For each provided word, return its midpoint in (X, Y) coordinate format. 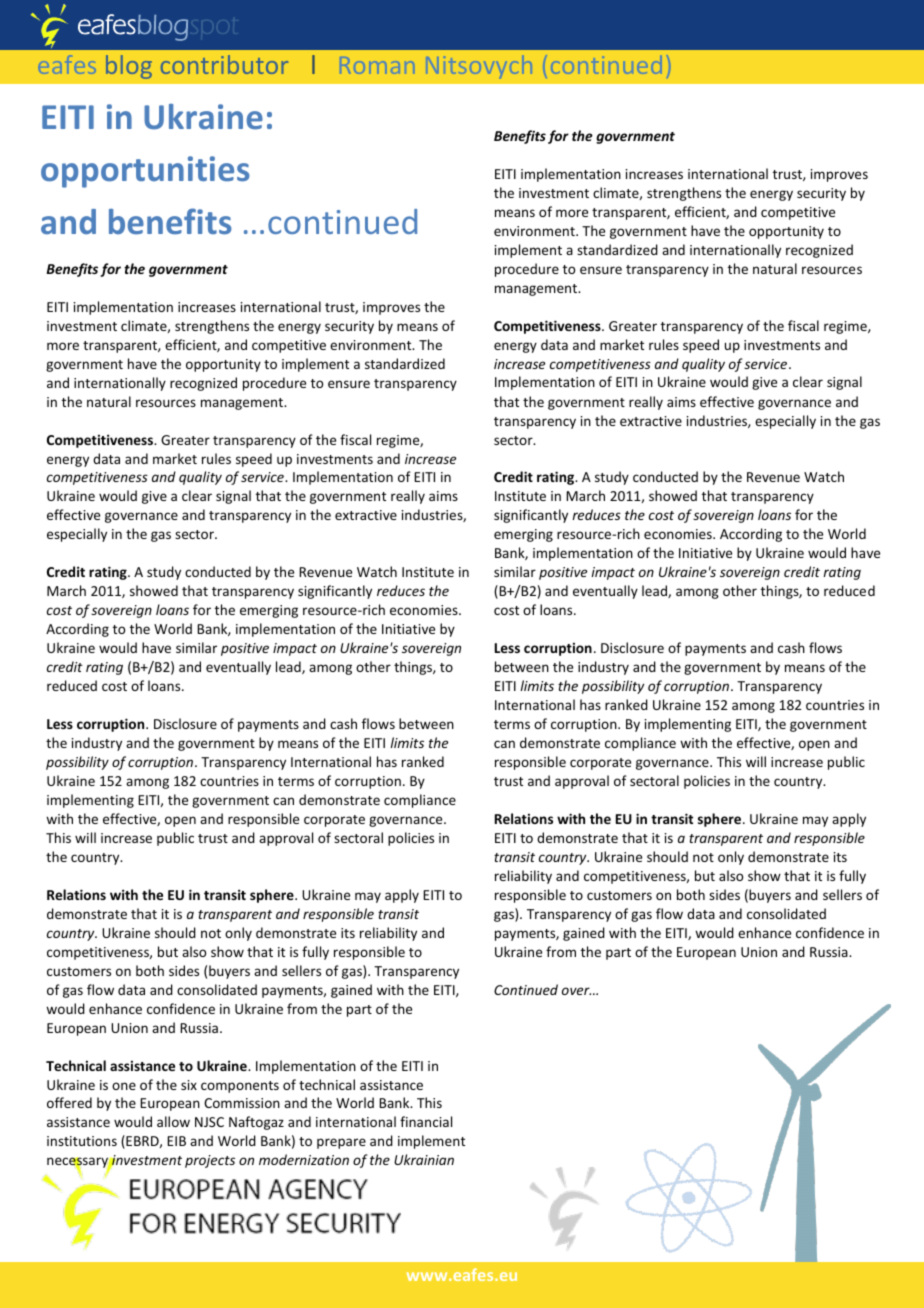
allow (173, 1121)
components (240, 1087)
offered (69, 1102)
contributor (224, 64)
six (189, 1085)
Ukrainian (424, 1159)
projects (210, 1161)
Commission (242, 1103)
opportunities (145, 172)
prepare (341, 1143)
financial (426, 1121)
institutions (82, 1141)
